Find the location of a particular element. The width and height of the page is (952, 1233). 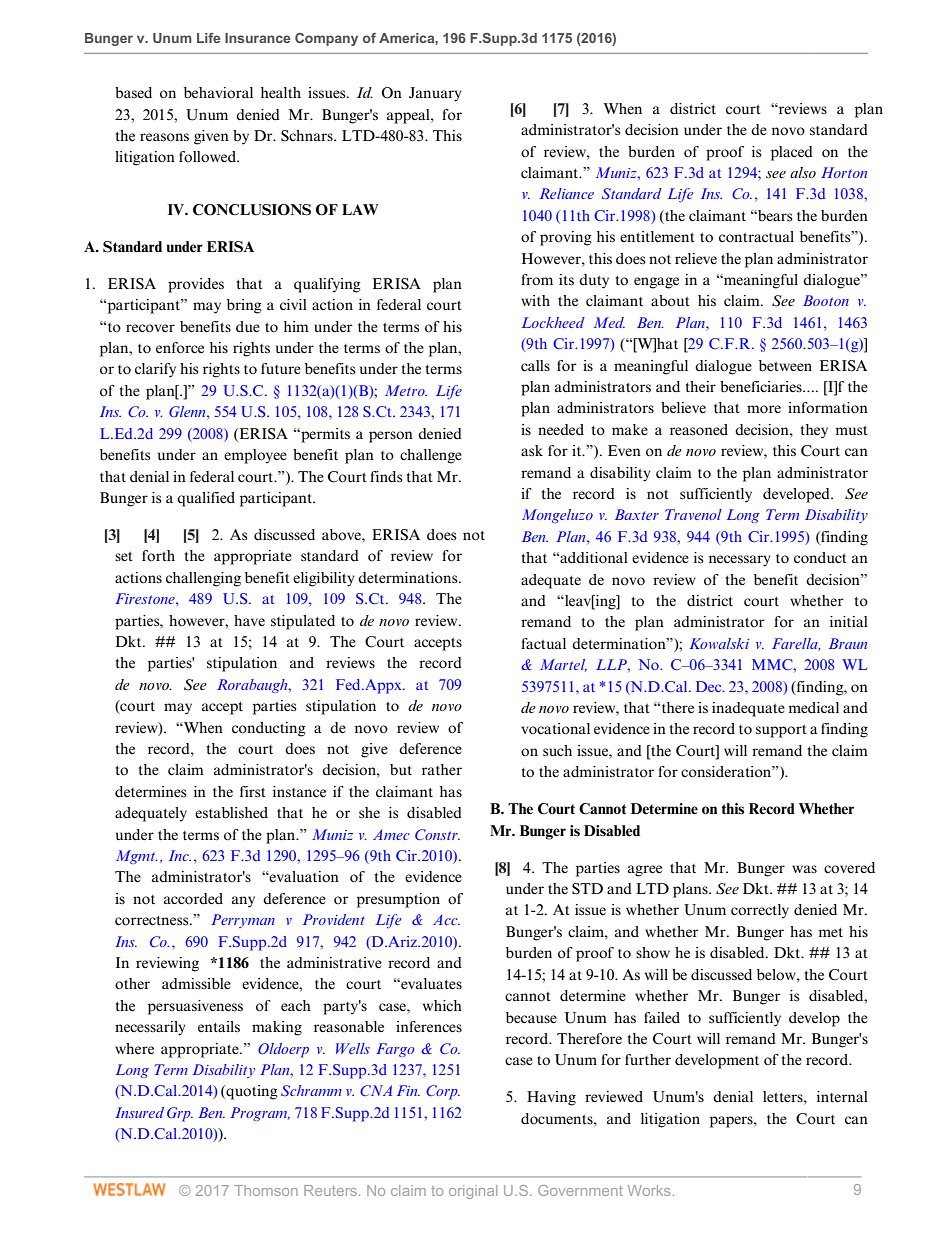

rather is located at coordinates (442, 770).
